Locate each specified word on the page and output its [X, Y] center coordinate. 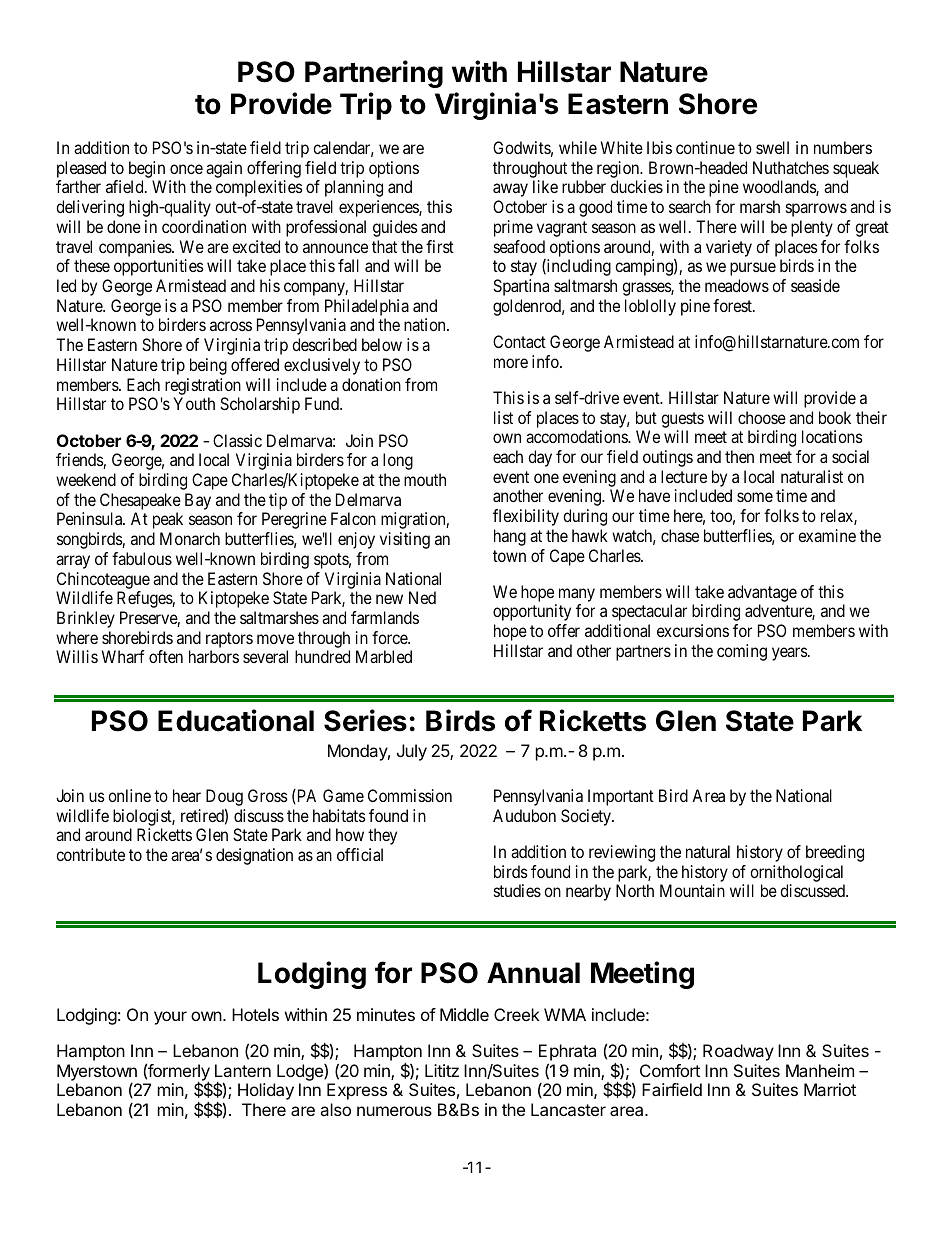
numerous [394, 1111]
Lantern [243, 1070]
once [186, 169]
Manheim [820, 1070]
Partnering [374, 74]
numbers [843, 147]
